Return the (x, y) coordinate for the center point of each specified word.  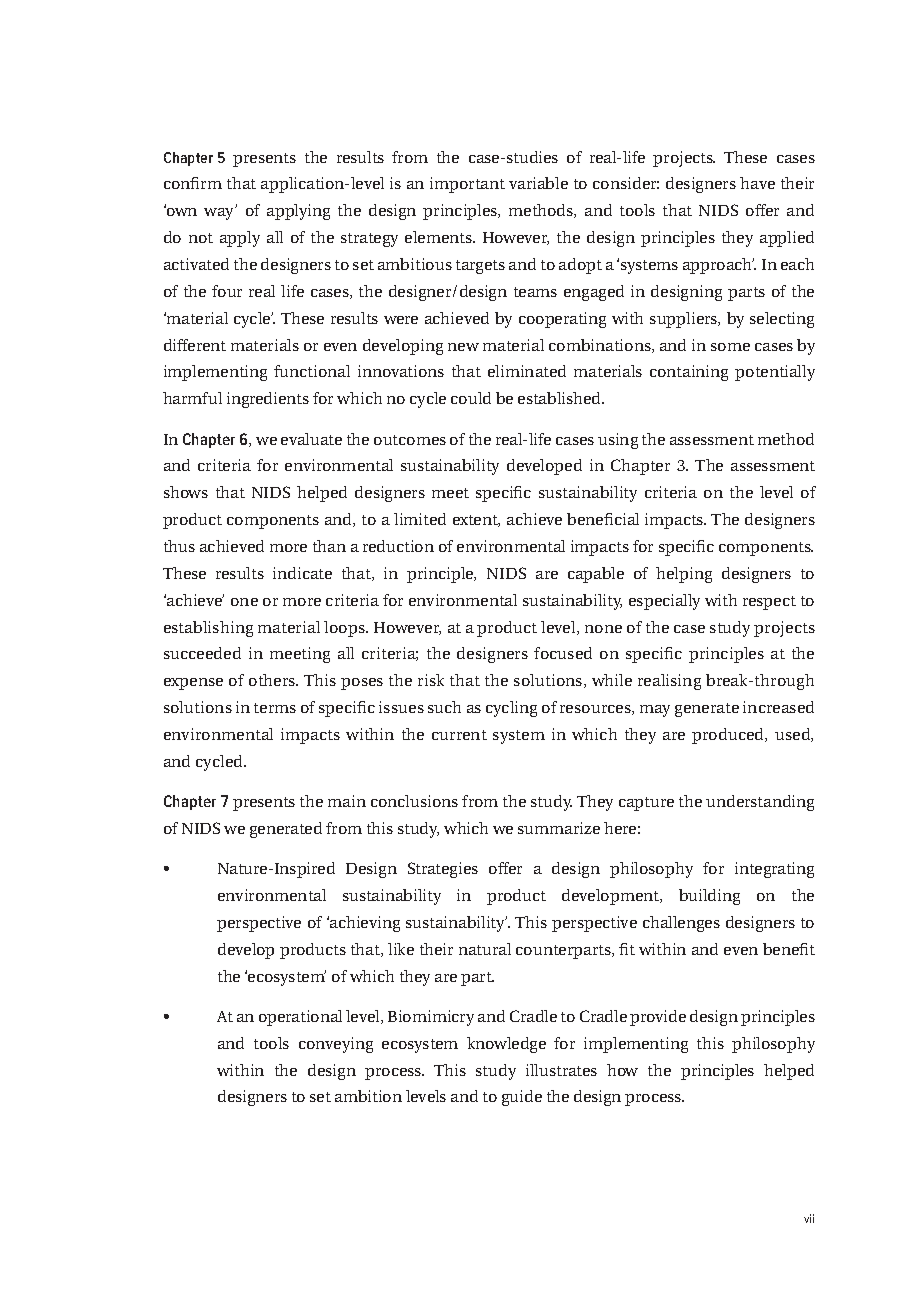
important (467, 185)
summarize (559, 828)
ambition (368, 1096)
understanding (760, 803)
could (471, 398)
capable (596, 575)
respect (769, 603)
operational (300, 1018)
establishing (208, 629)
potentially (775, 373)
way (220, 213)
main (347, 801)
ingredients (268, 400)
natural (485, 949)
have (757, 183)
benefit (789, 949)
